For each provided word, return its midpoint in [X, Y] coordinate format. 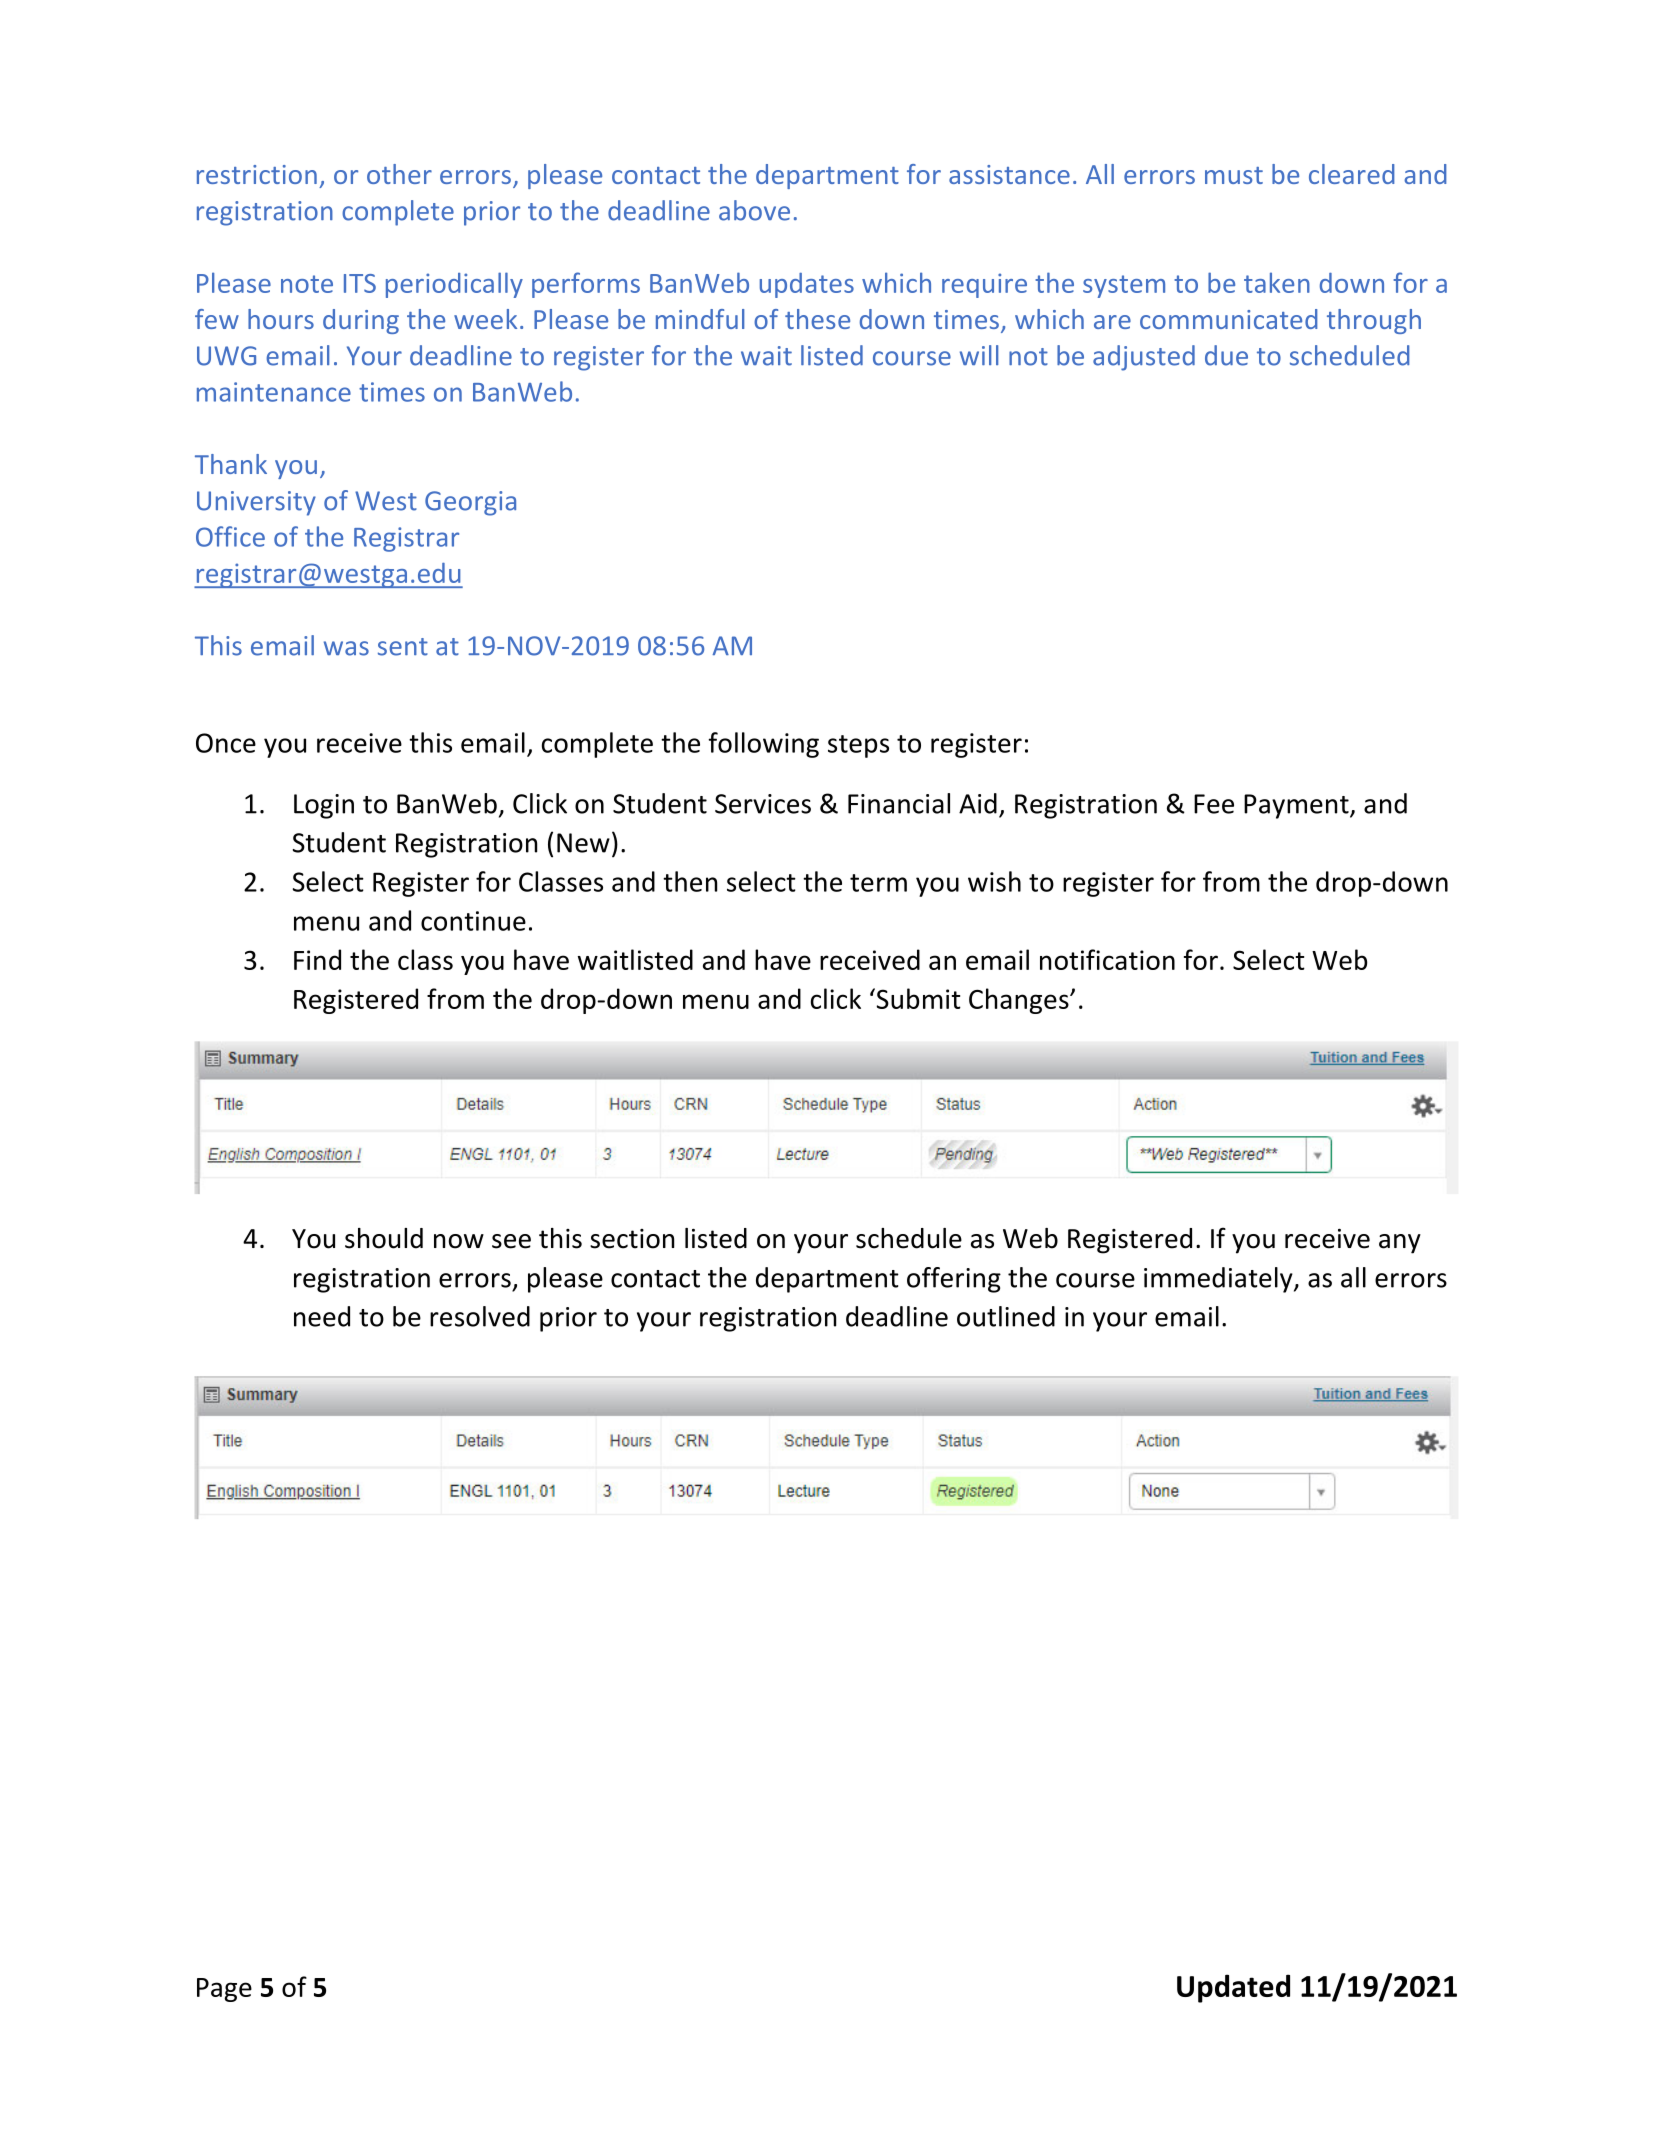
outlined [1006, 1316]
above [754, 210]
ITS [360, 283]
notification [1107, 959]
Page [224, 1990]
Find [317, 959]
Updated [1233, 1988]
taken [1277, 282]
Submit [917, 998]
